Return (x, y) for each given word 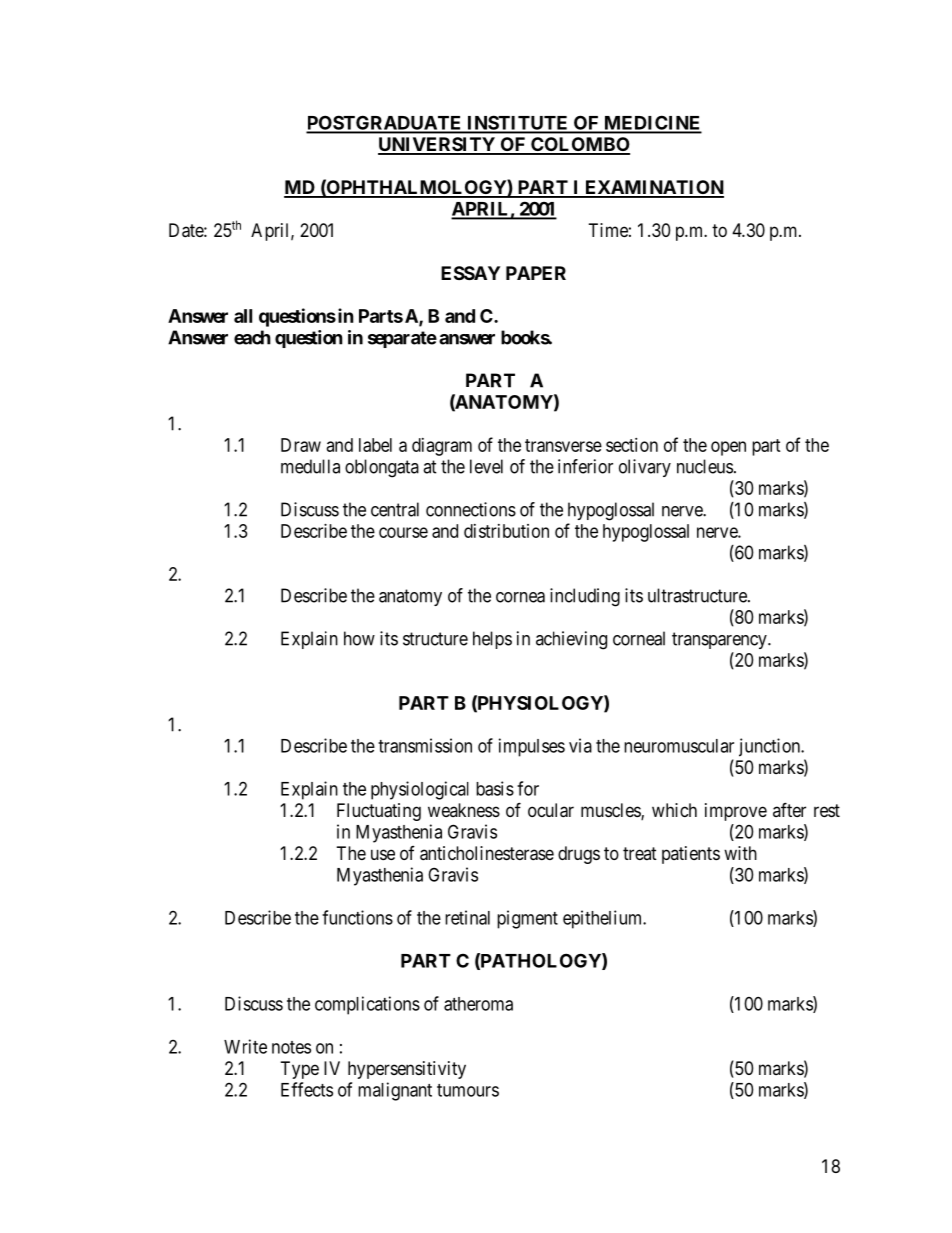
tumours (468, 1090)
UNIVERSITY (437, 145)
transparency (720, 640)
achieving (571, 640)
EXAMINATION (653, 188)
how (359, 638)
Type (300, 1070)
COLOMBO (579, 145)
